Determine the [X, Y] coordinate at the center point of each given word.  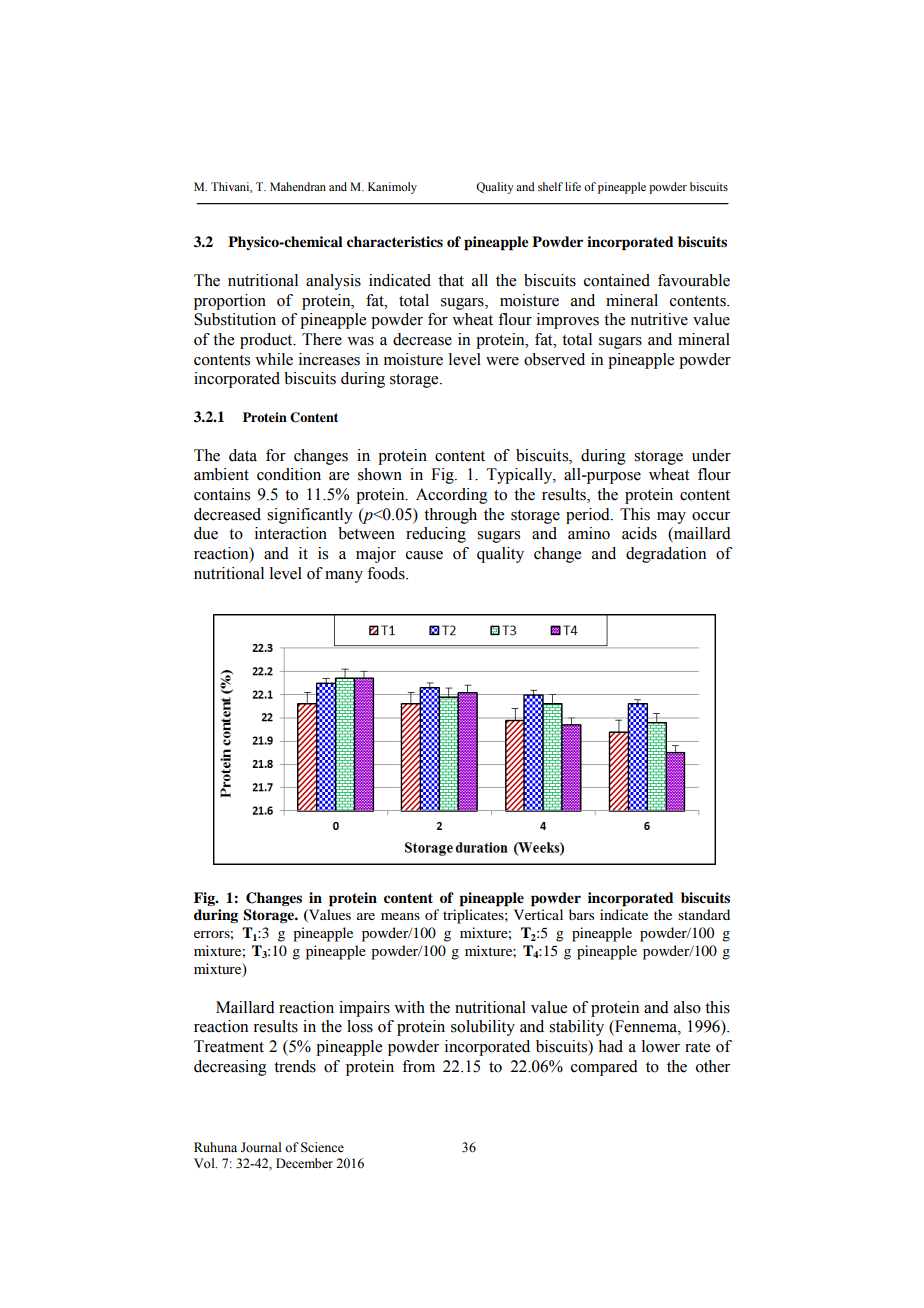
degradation [666, 555]
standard [704, 914]
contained [617, 280]
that [451, 280]
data [243, 455]
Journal [261, 1147]
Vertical [538, 914]
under [711, 455]
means [400, 916]
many [344, 577]
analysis [333, 282]
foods [387, 573]
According [452, 496]
